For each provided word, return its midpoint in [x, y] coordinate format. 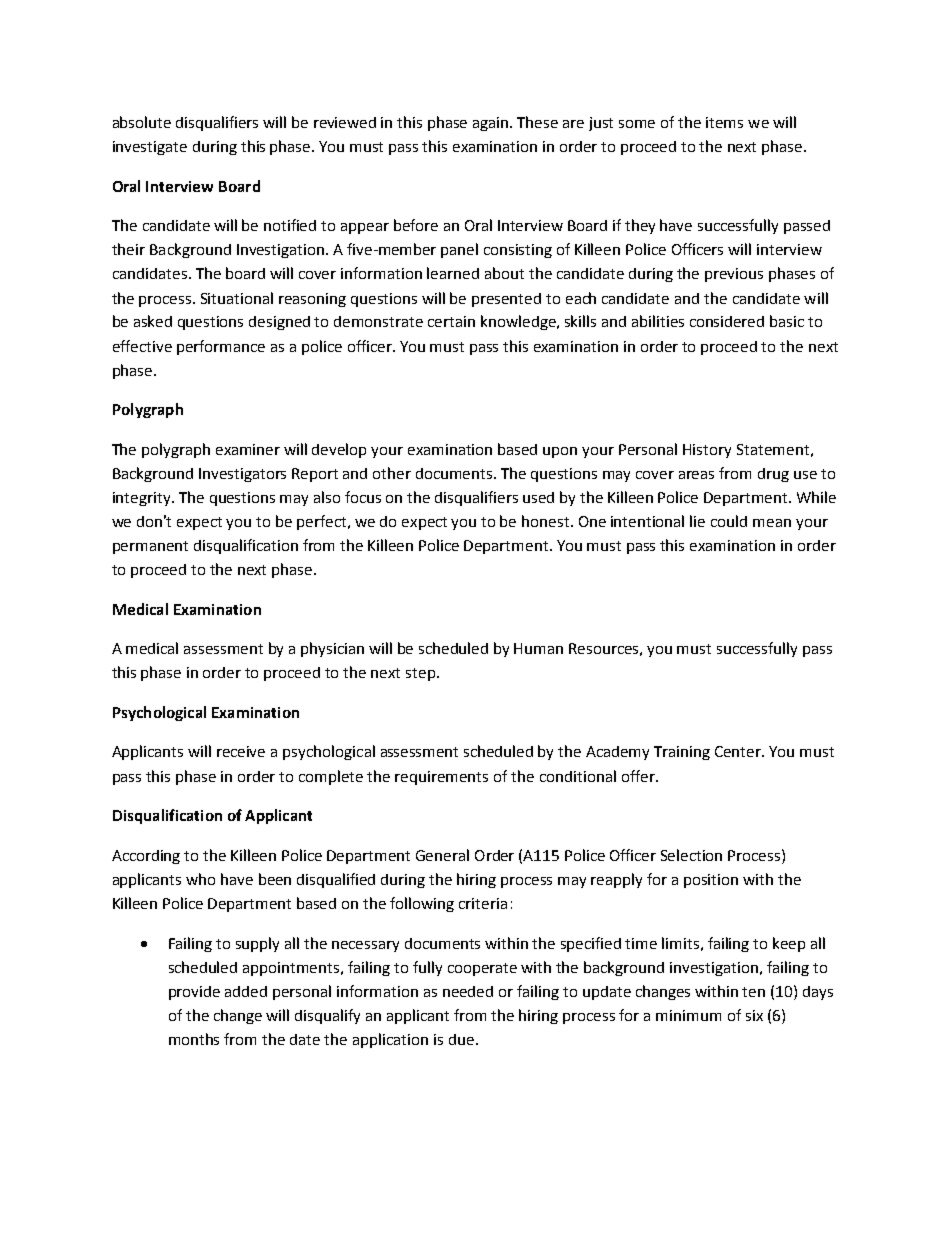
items [724, 122]
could [729, 521]
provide [194, 993]
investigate [150, 148]
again [492, 124]
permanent [150, 547]
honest [547, 521]
